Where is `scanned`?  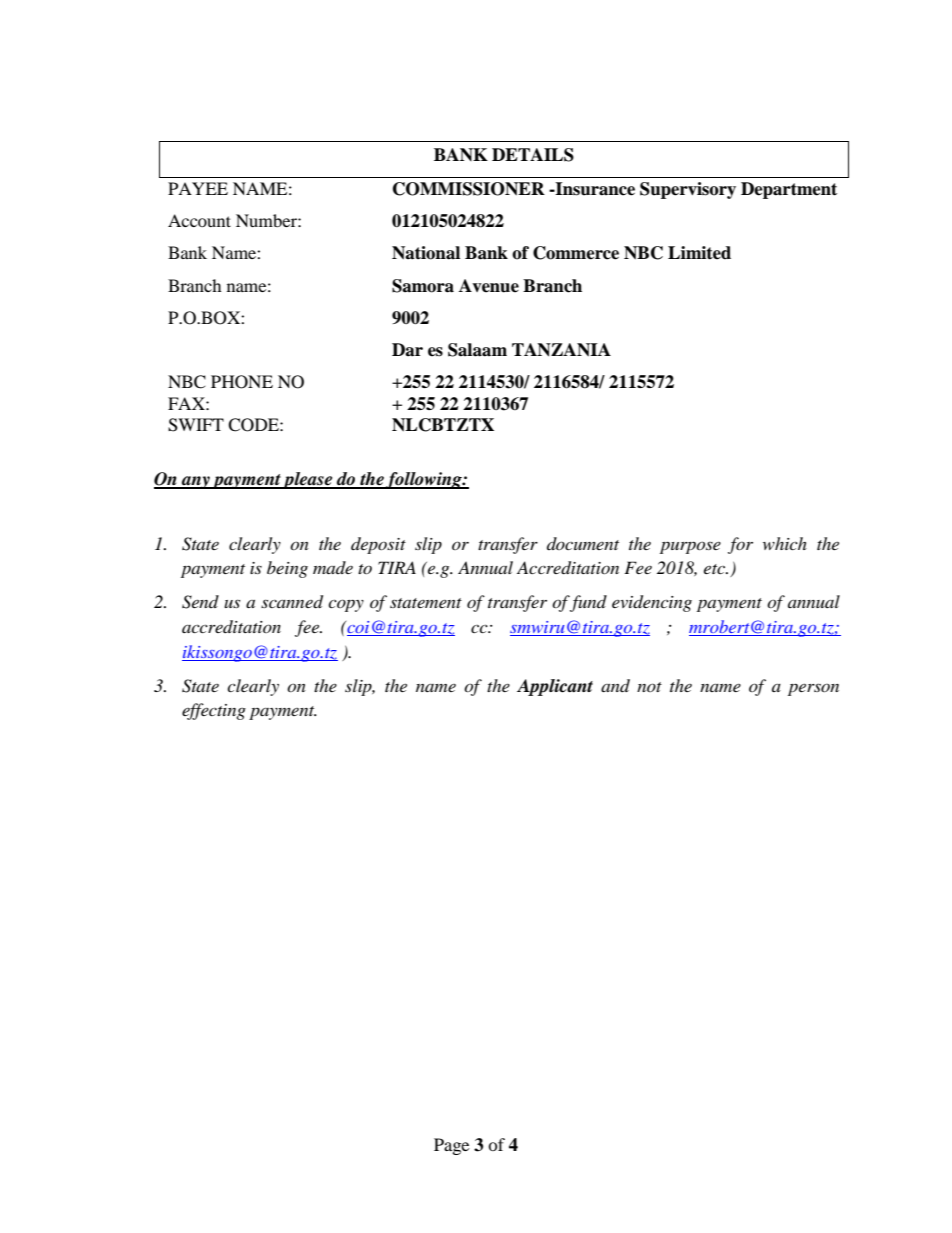
scanned is located at coordinates (292, 602).
